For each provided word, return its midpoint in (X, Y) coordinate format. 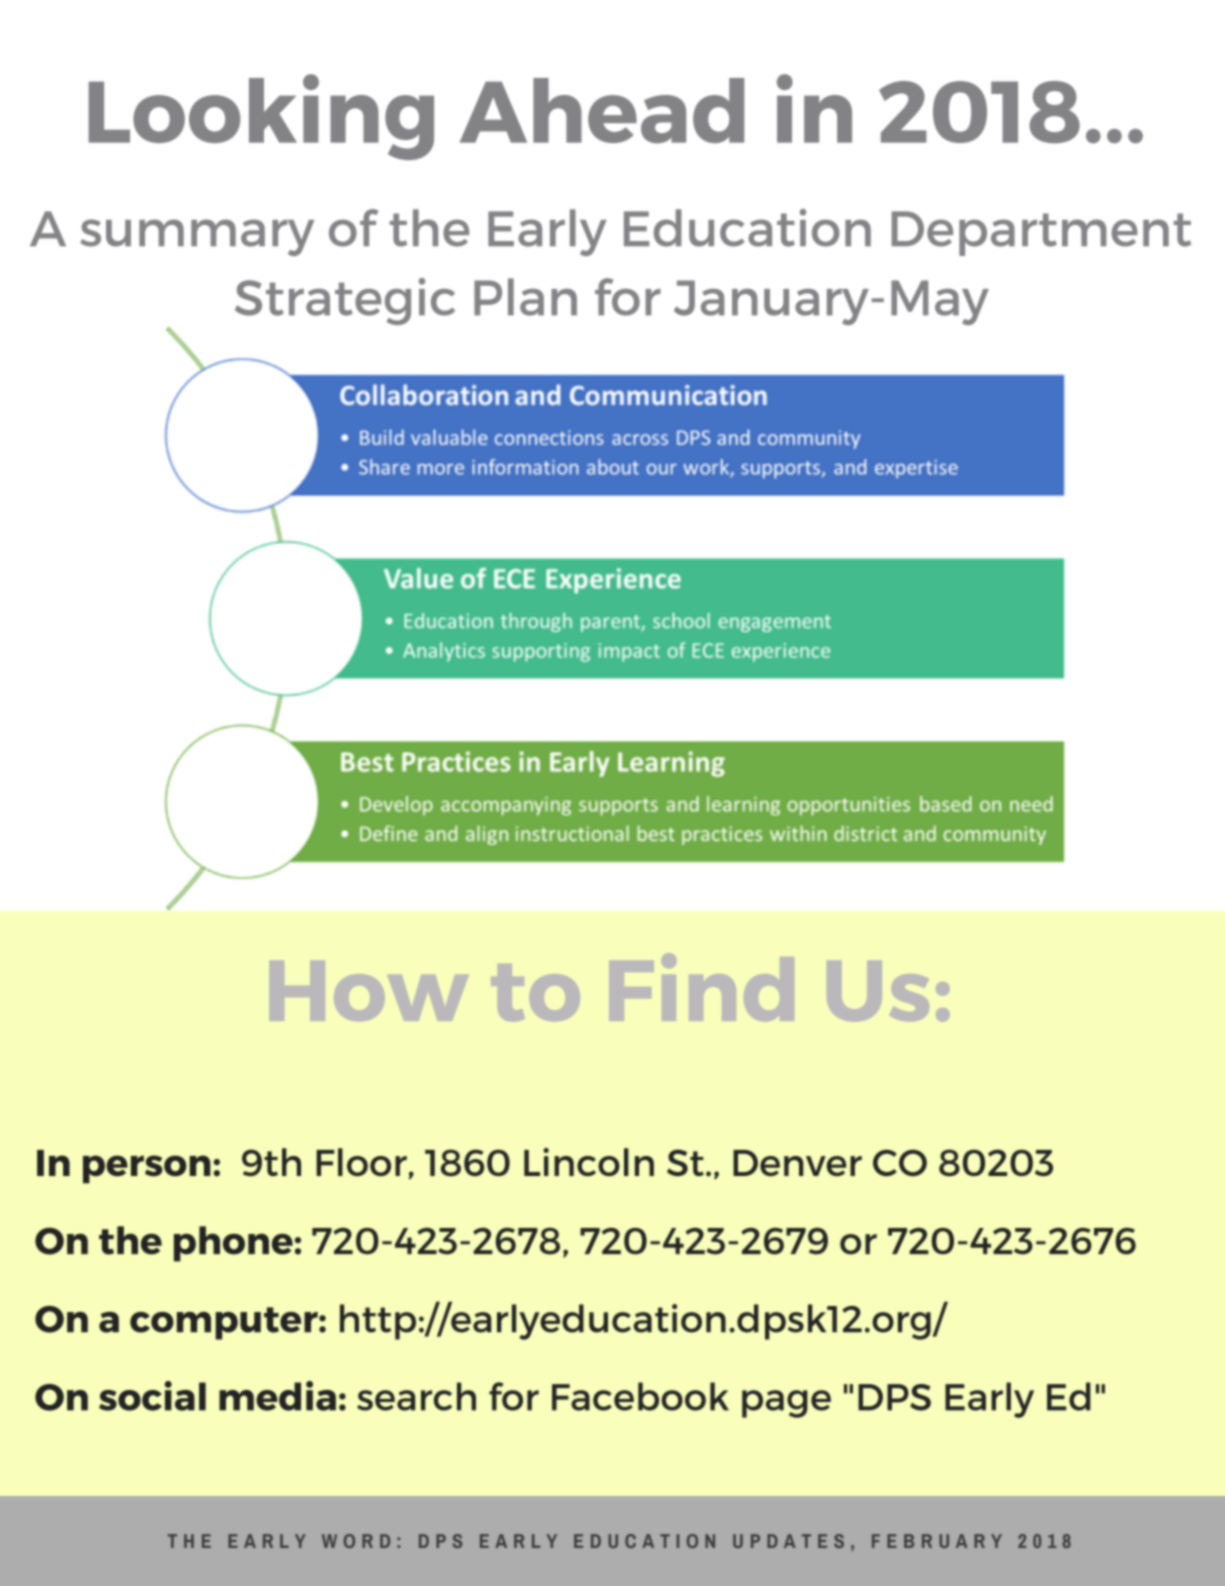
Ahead (602, 110)
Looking (261, 117)
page (786, 1404)
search (416, 1396)
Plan (525, 297)
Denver (797, 1163)
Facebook (640, 1396)
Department (1041, 233)
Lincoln (589, 1162)
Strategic (345, 301)
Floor (362, 1163)
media (277, 1396)
